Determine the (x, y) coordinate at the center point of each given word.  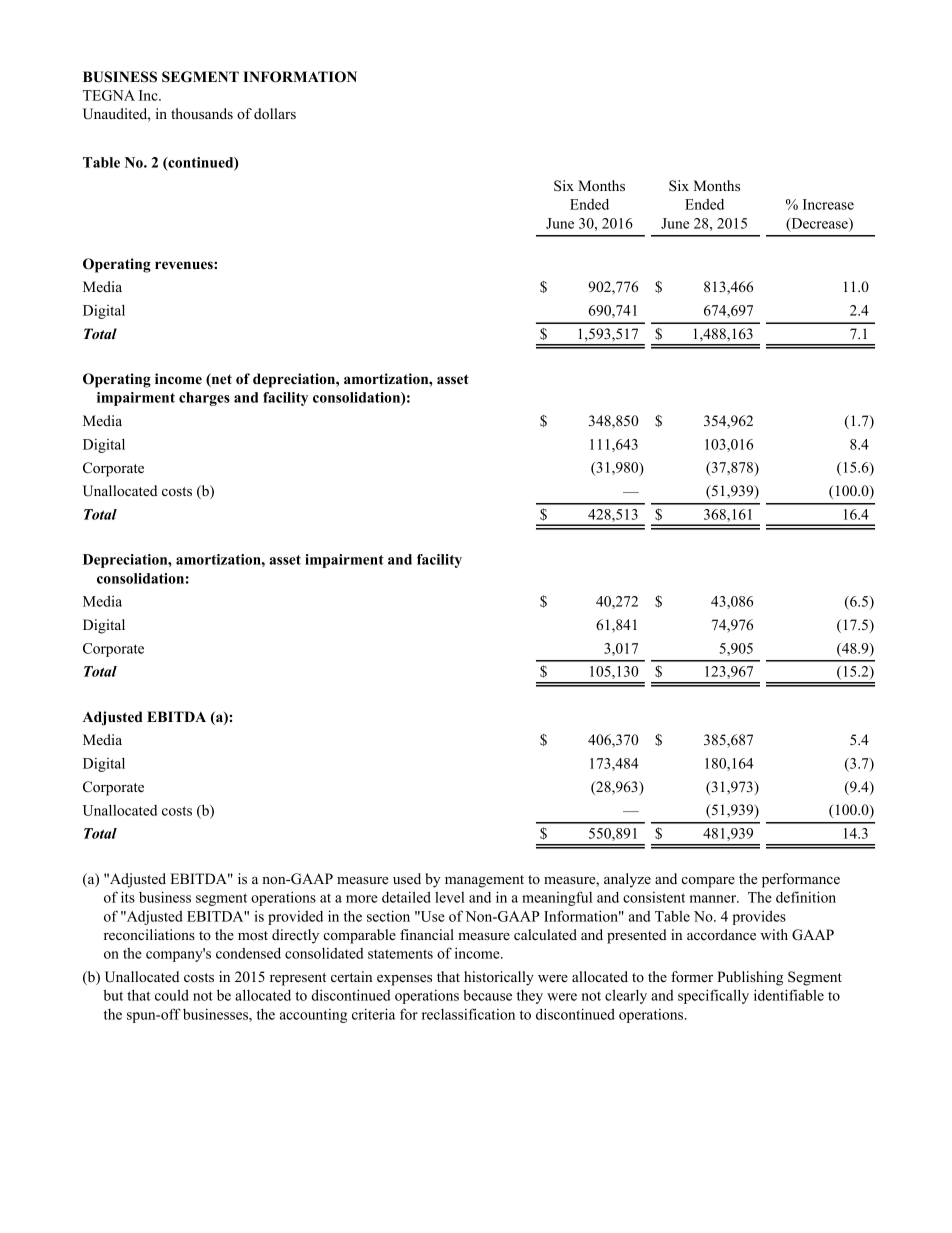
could (172, 995)
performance (801, 880)
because (487, 995)
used (407, 878)
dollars (275, 113)
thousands (202, 113)
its (128, 897)
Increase (828, 204)
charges (204, 399)
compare (708, 882)
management (484, 881)
